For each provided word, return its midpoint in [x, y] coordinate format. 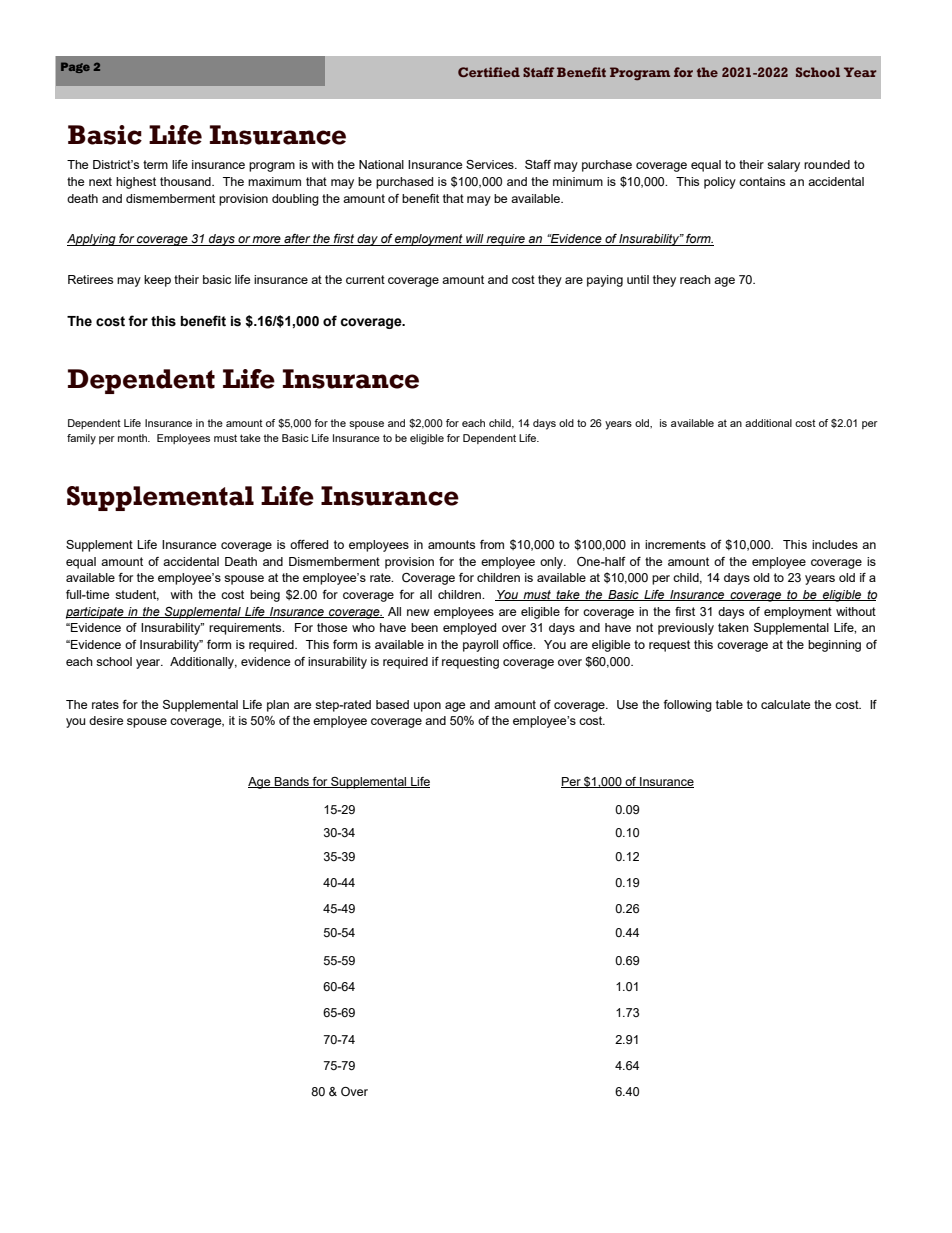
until [638, 279]
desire [106, 720]
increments [675, 544]
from [492, 544]
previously [686, 629]
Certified [489, 72]
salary [783, 166]
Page [75, 67]
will [475, 240]
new [418, 612]
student [137, 595]
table [729, 704]
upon [427, 707]
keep [157, 281]
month [133, 438]
